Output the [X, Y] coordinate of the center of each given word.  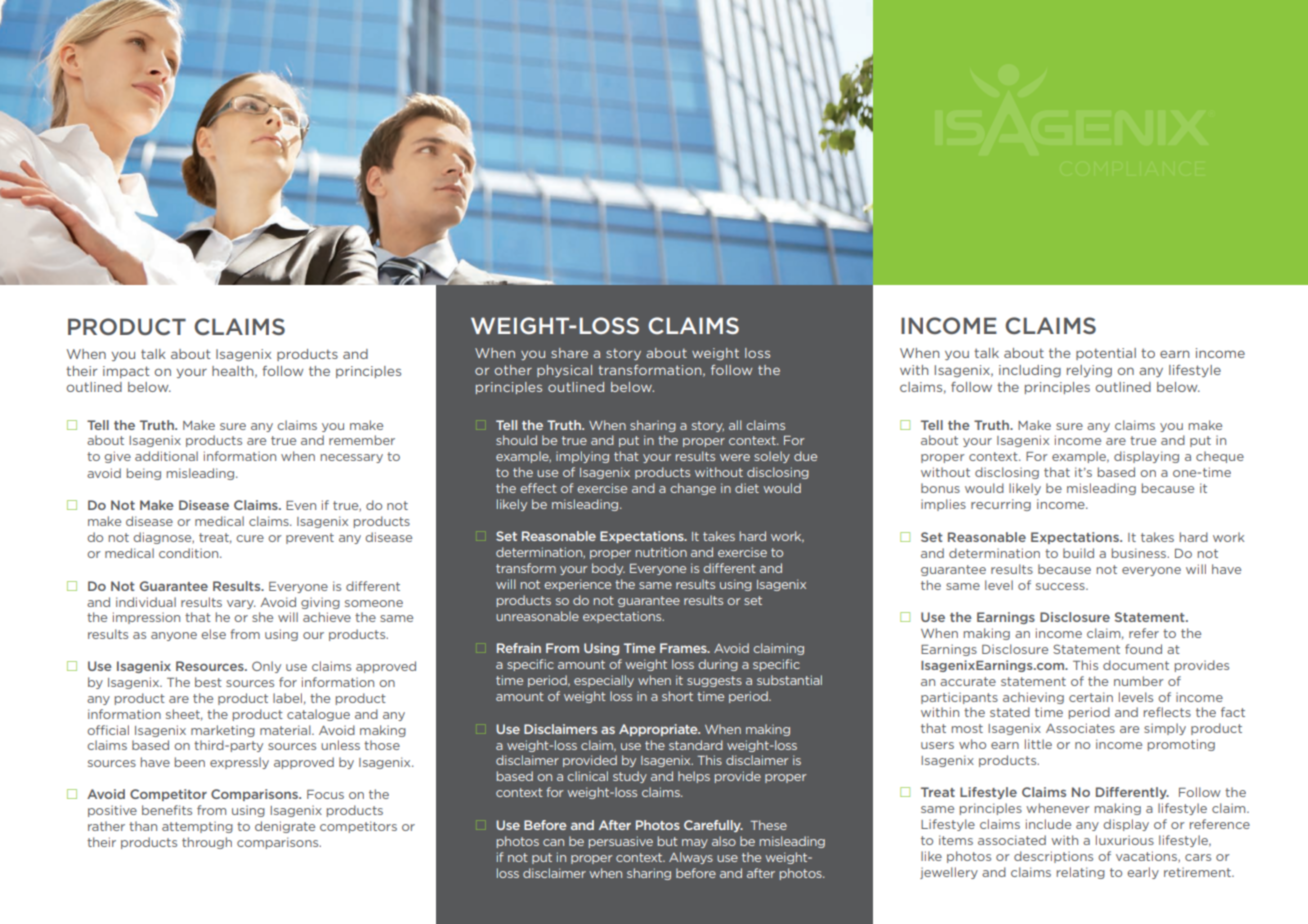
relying [1089, 371]
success [1061, 586]
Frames [684, 648]
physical [564, 371]
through [207, 843]
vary [241, 604]
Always [691, 858]
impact [126, 372]
